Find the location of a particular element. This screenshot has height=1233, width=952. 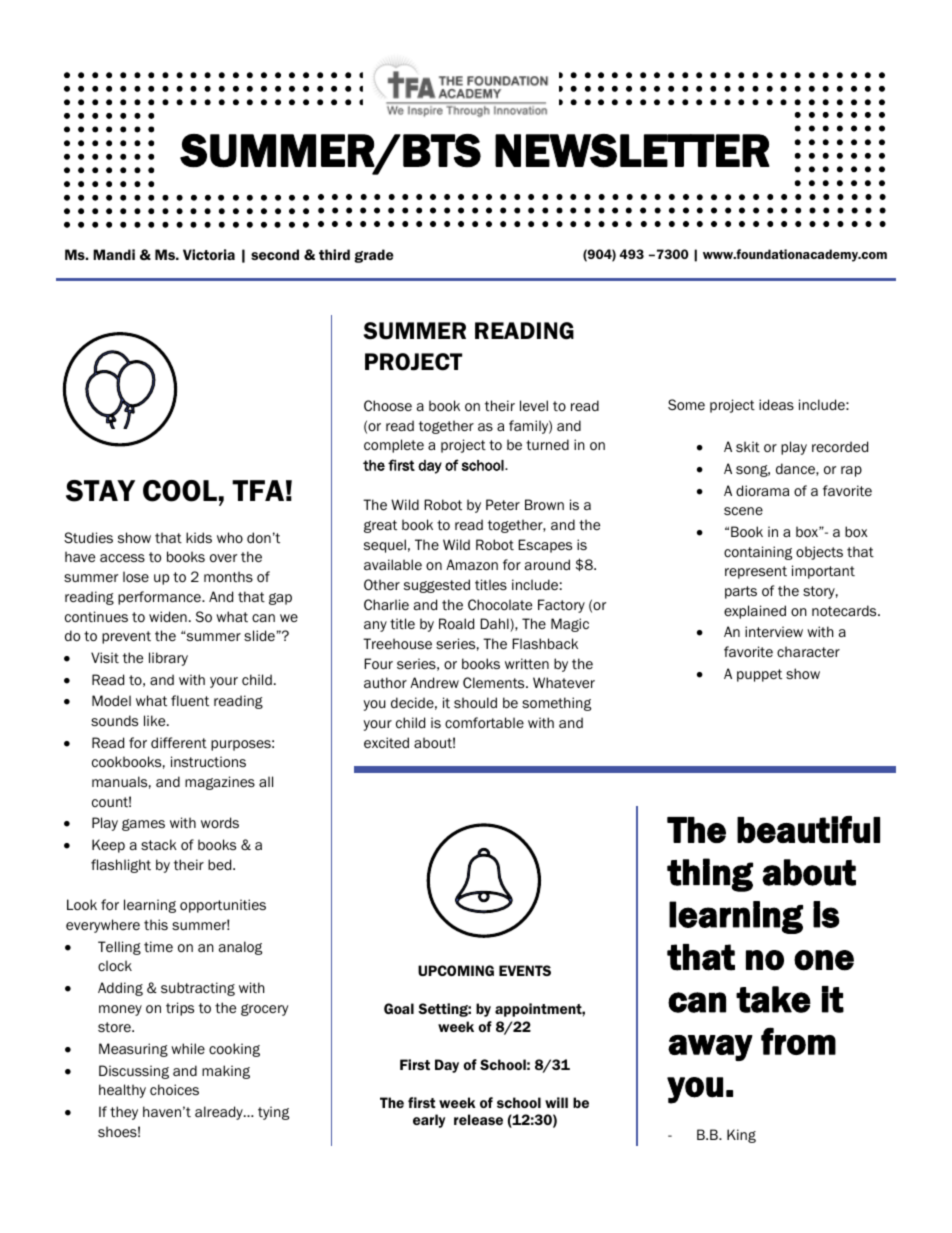

ideas is located at coordinates (776, 405).
